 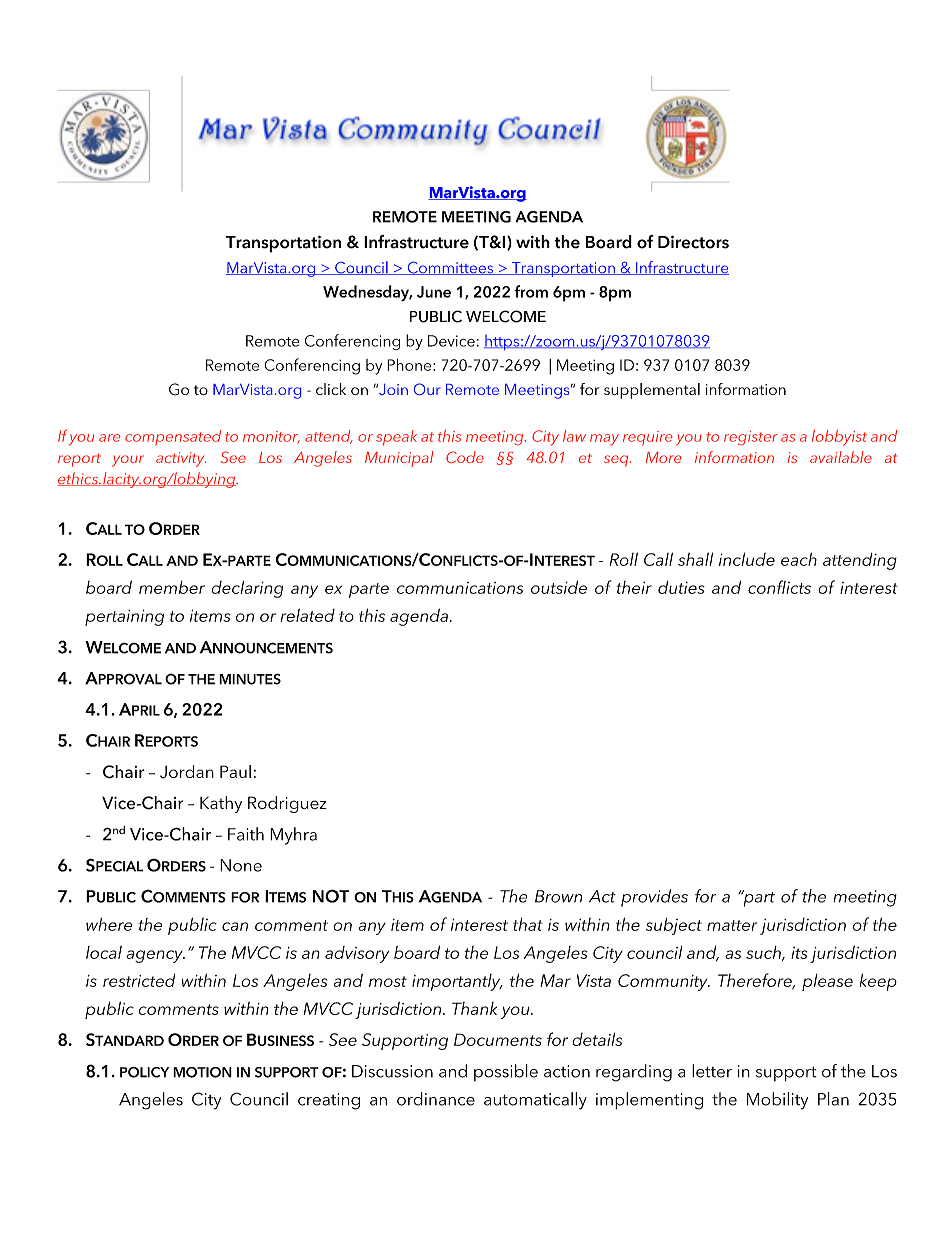 I want to click on Jordan, so click(x=187, y=772).
